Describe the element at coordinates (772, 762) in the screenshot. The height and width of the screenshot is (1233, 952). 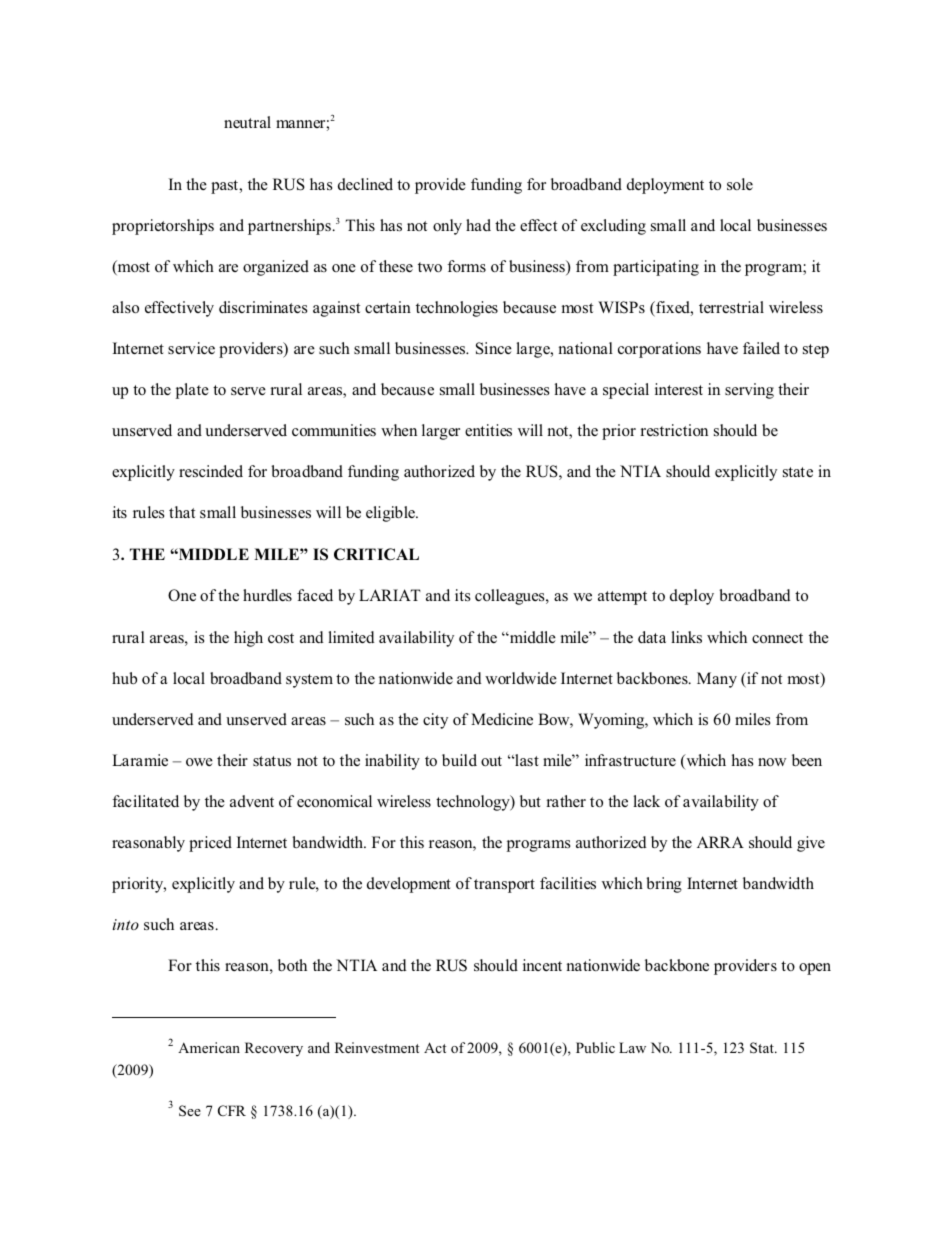
I see `now` at that location.
